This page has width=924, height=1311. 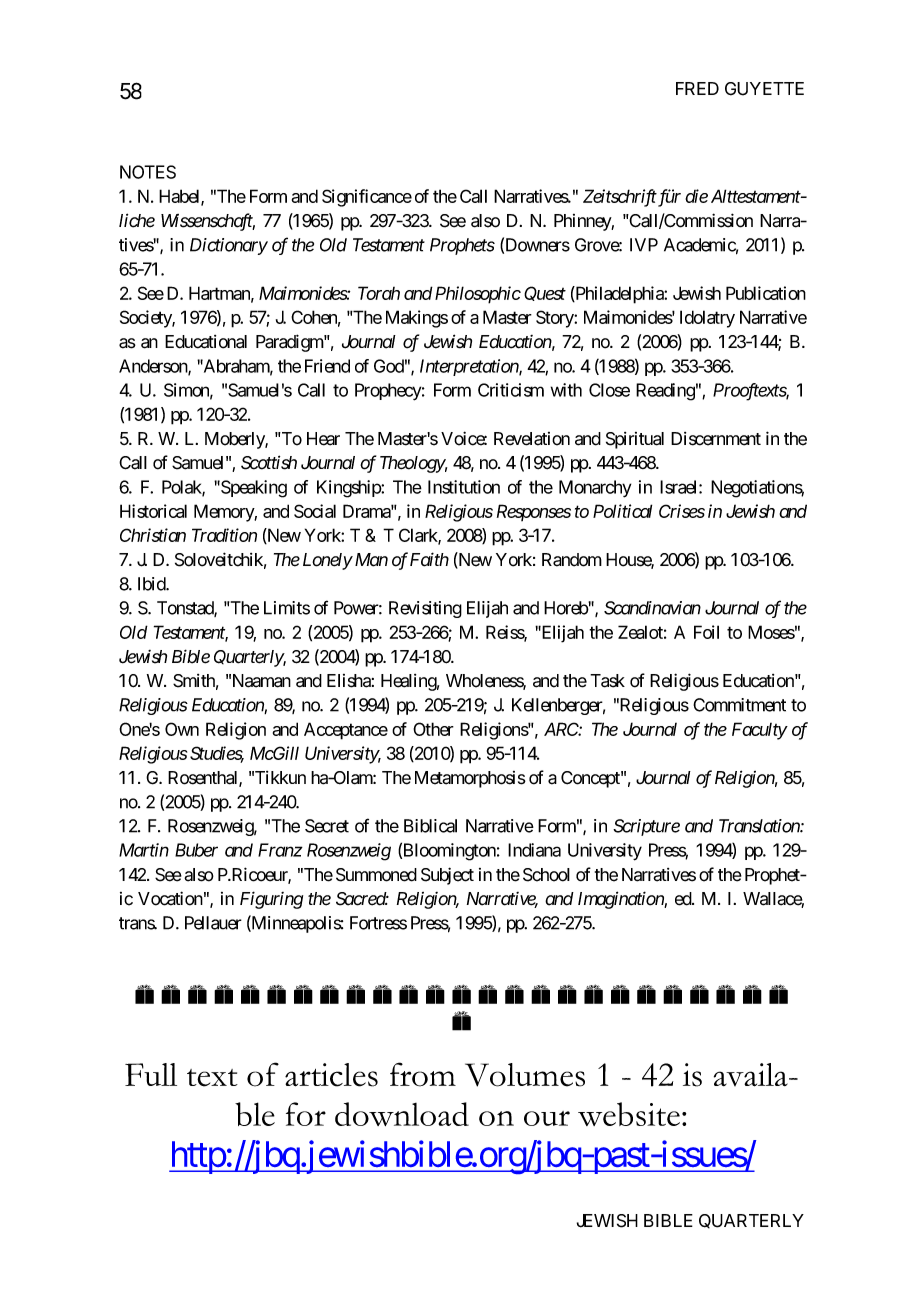 What do you see at coordinates (697, 88) in the page?
I see `FRED` at bounding box center [697, 88].
